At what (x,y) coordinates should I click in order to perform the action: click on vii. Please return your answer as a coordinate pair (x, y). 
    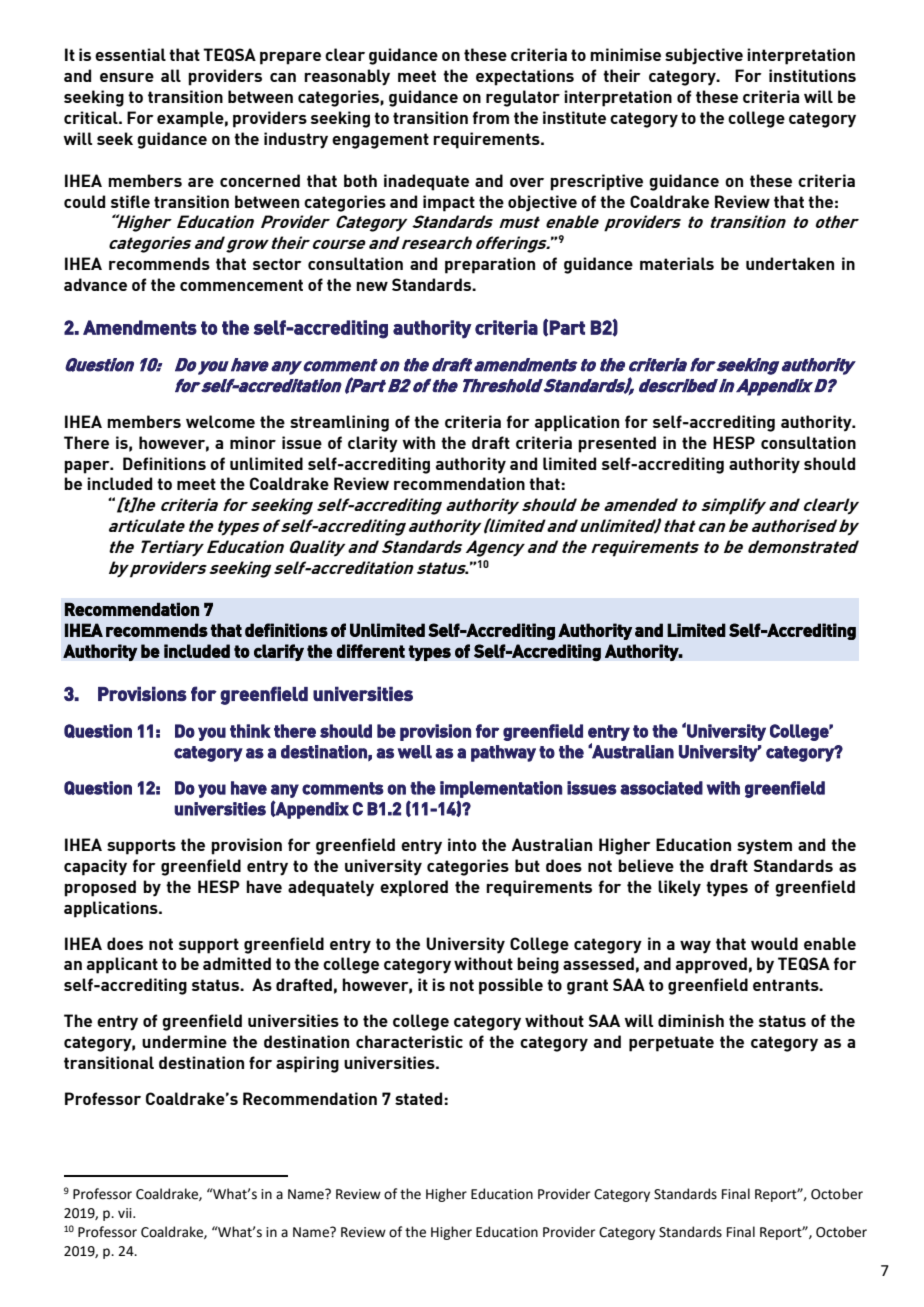
    Looking at the image, I should click on (126, 1213).
